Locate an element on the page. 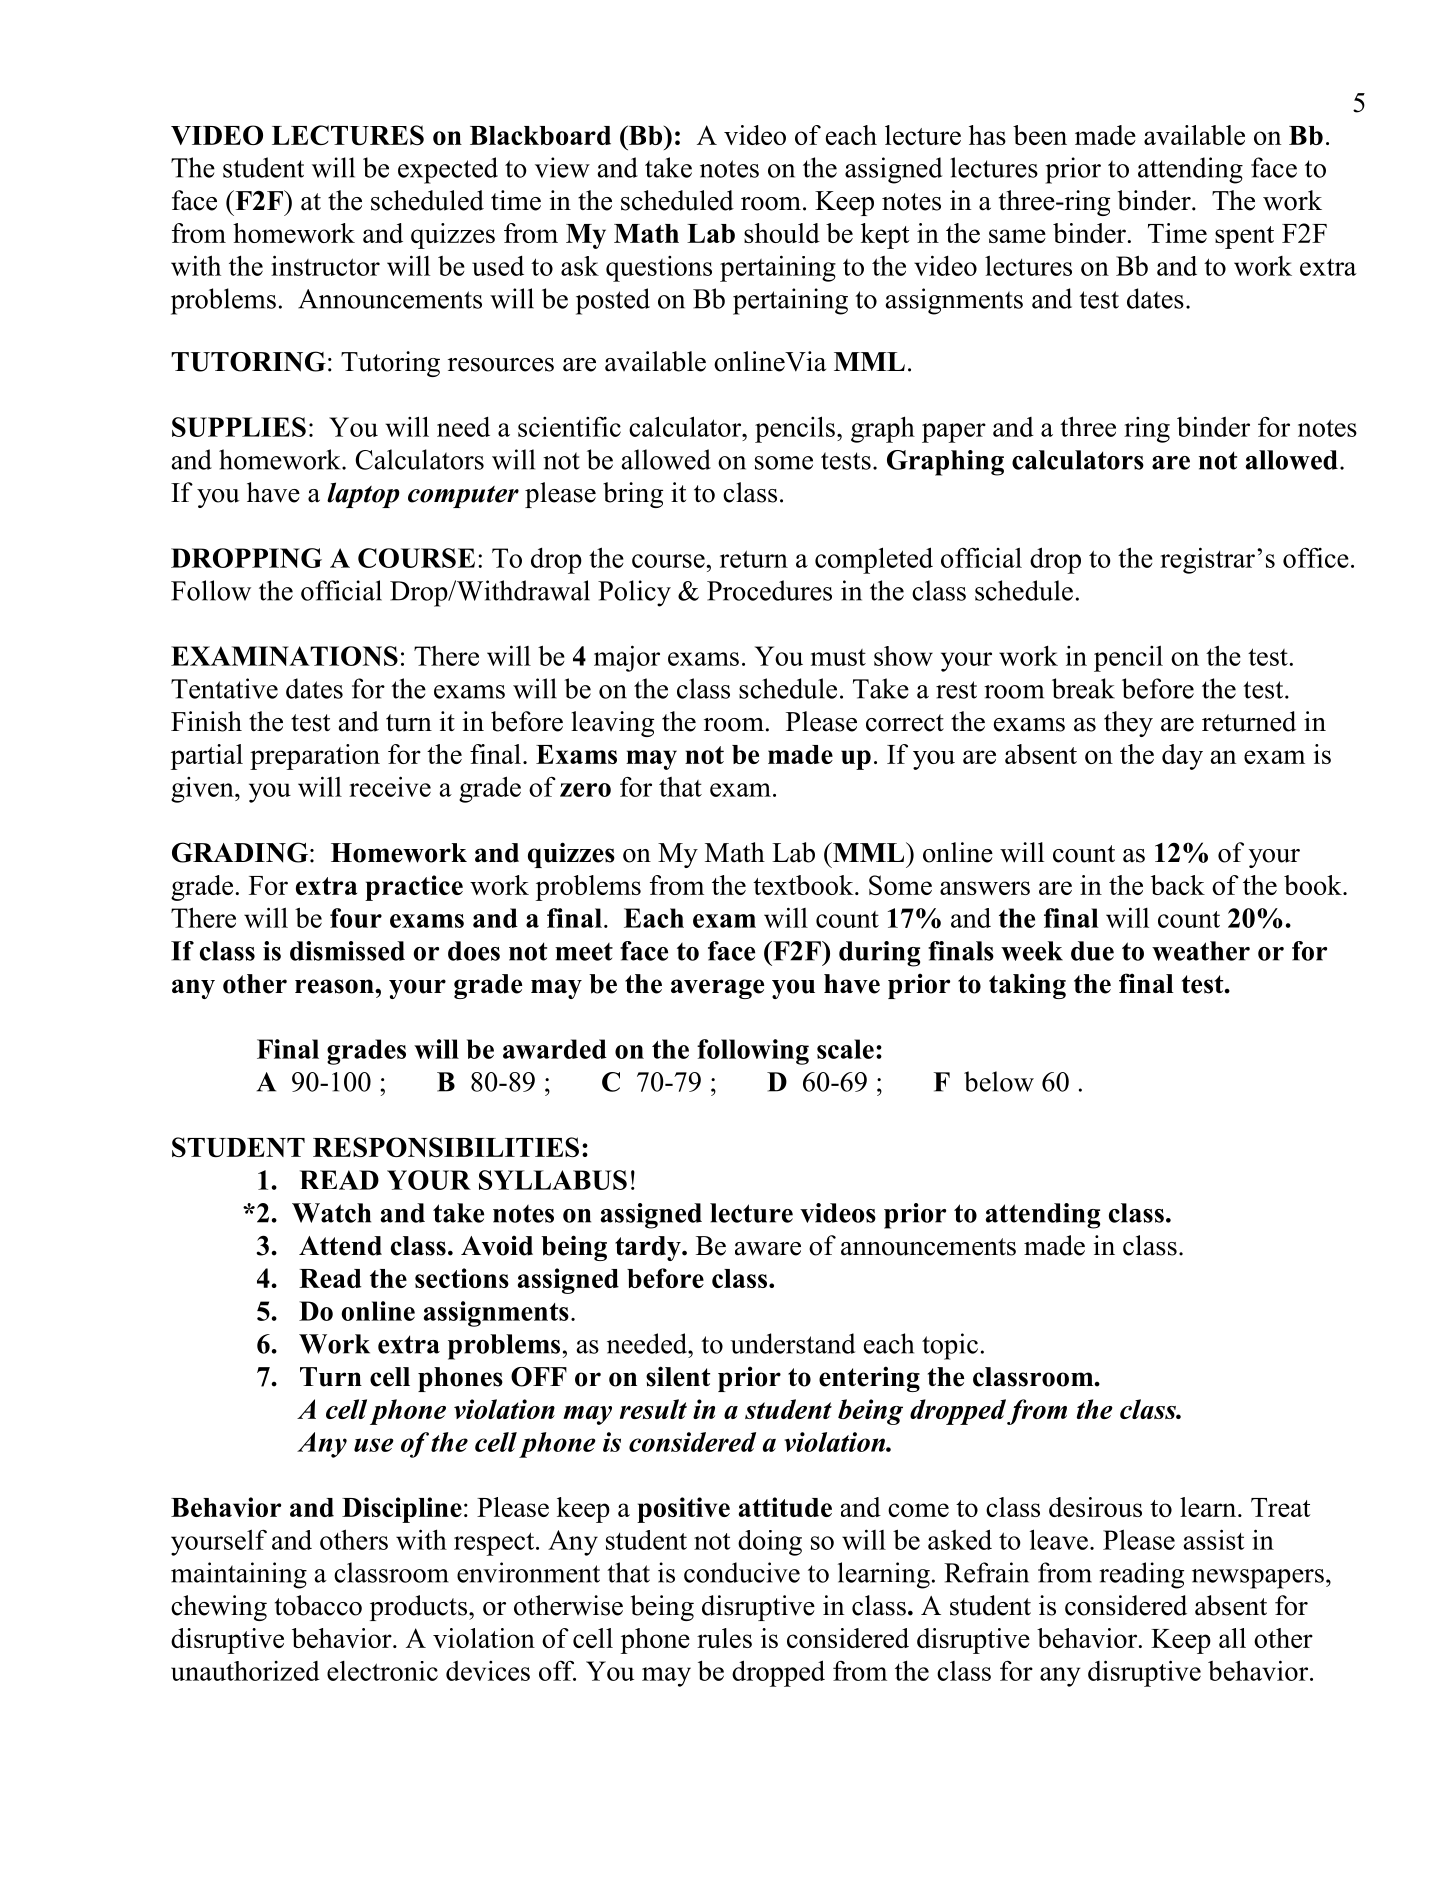 This document has height=1879, width=1452. must is located at coordinates (838, 657).
